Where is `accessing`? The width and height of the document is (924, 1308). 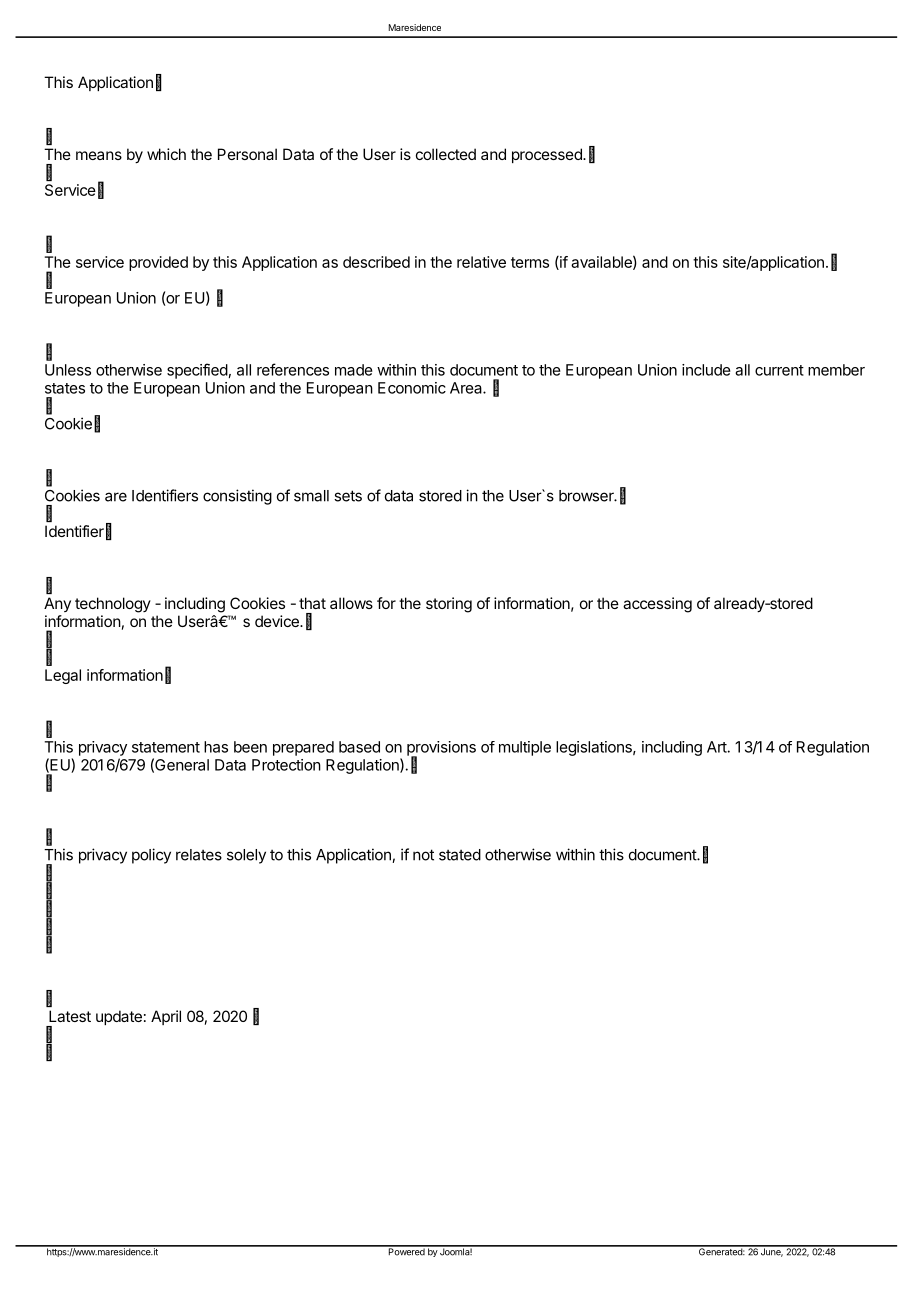
accessing is located at coordinates (657, 605).
